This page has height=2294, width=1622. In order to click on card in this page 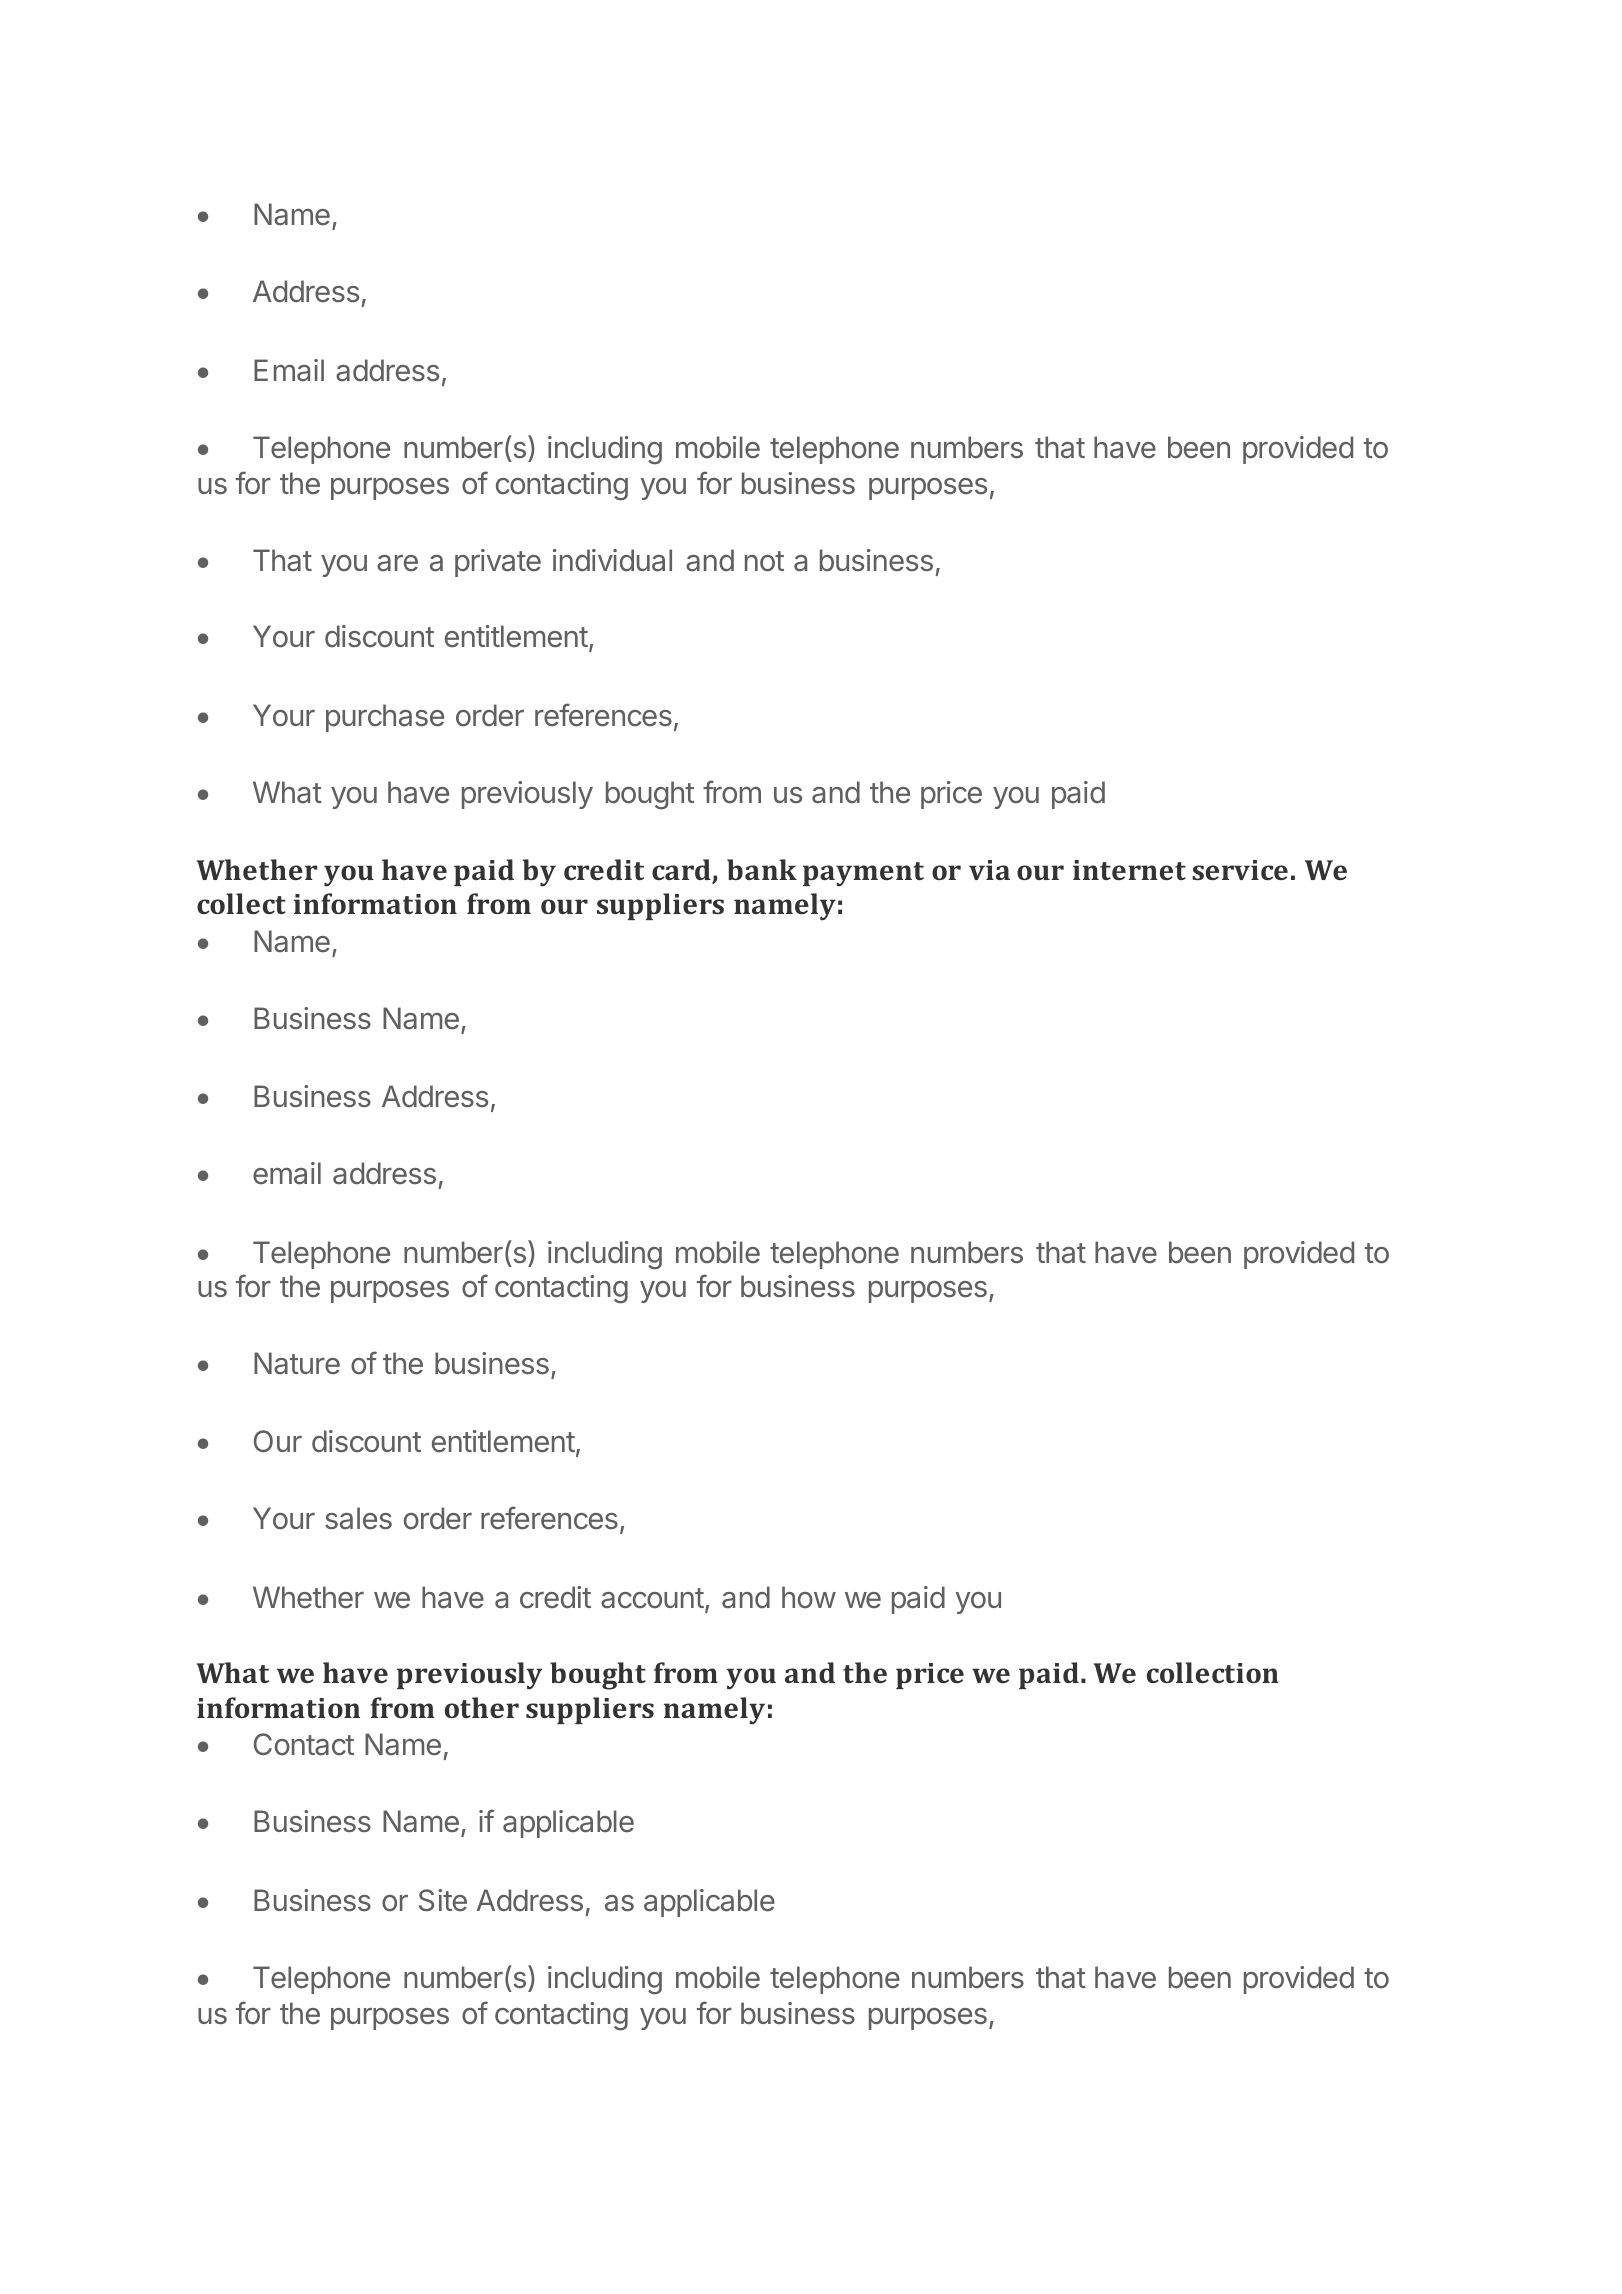, I will do `click(682, 871)`.
